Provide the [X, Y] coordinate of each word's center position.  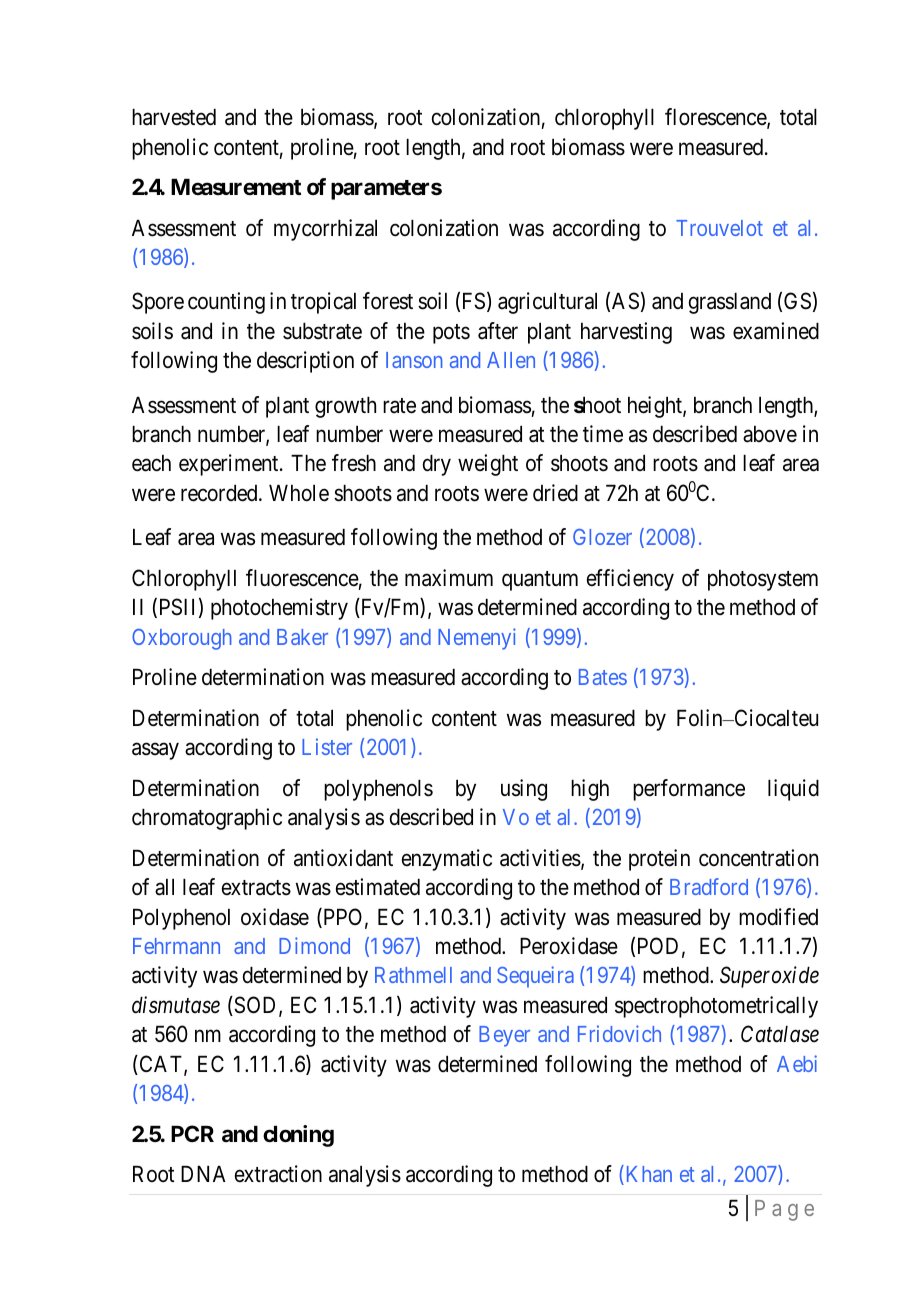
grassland [730, 303]
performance [689, 790]
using [524, 790]
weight [488, 465]
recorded [220, 493]
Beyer [504, 1036]
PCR [192, 1133]
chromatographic [207, 819]
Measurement [236, 187]
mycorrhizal [325, 230]
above [770, 434]
